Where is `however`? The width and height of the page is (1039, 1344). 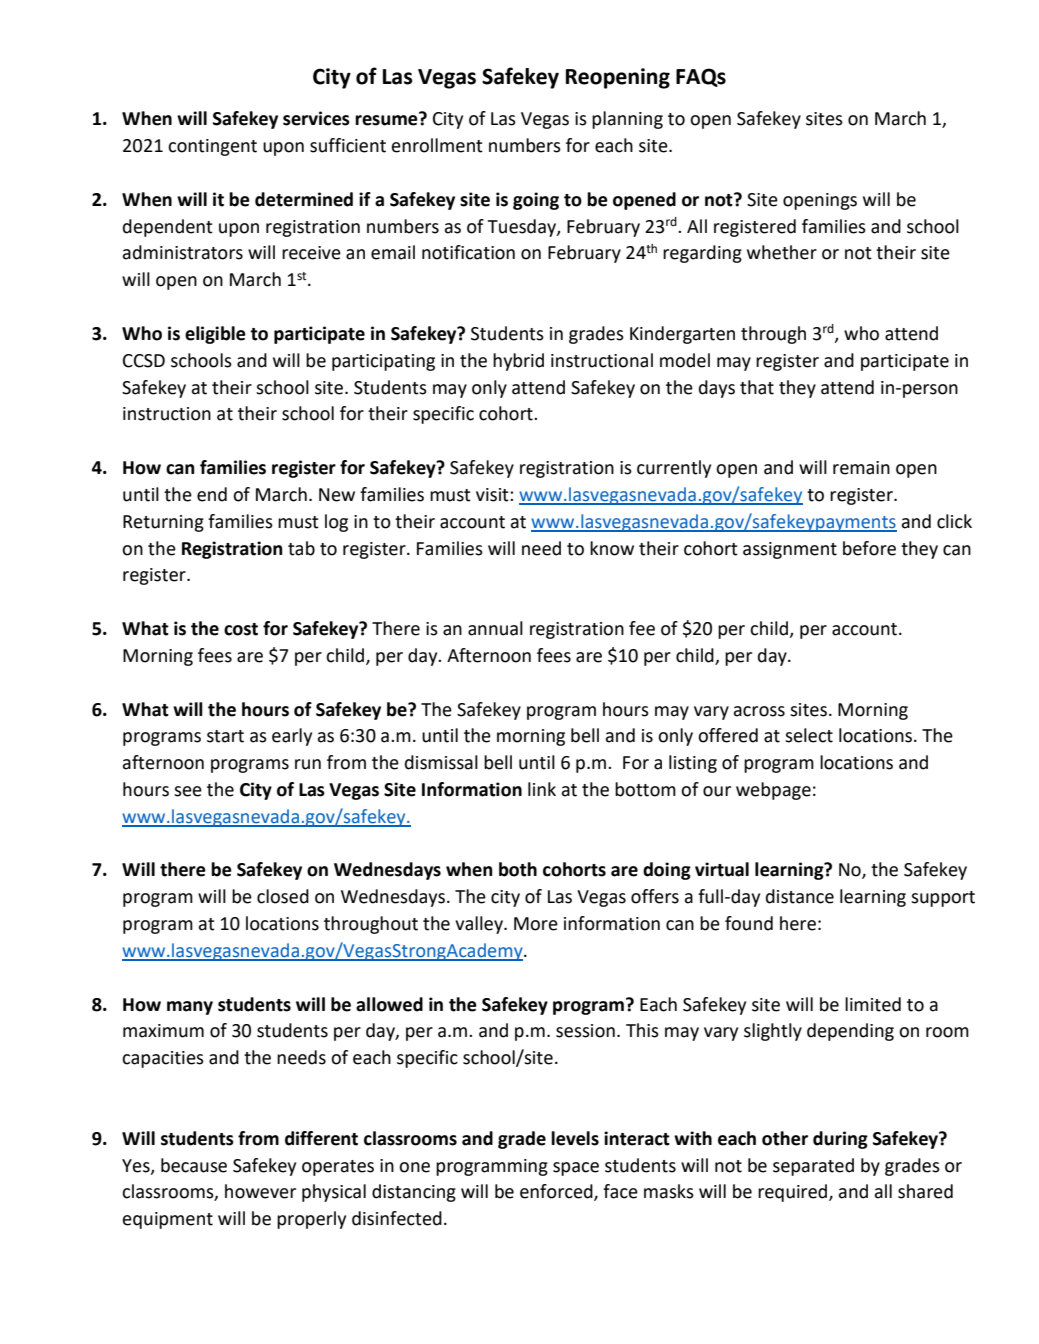
however is located at coordinates (260, 1191).
